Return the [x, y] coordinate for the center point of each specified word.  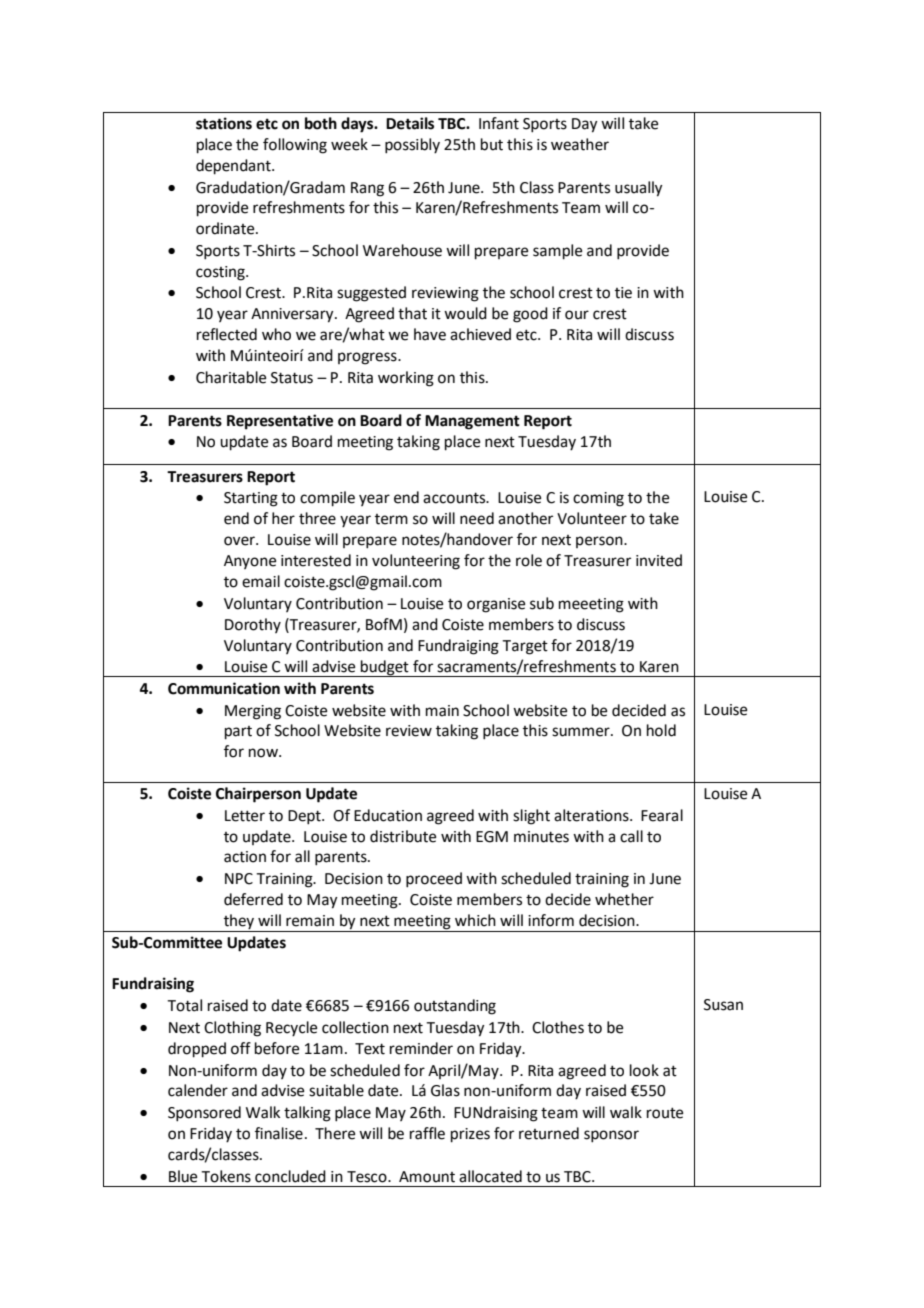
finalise [279, 1133]
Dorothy [253, 625]
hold [661, 730]
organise [496, 605]
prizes [470, 1135]
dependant [234, 167]
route [665, 1113]
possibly [412, 146]
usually [639, 189]
